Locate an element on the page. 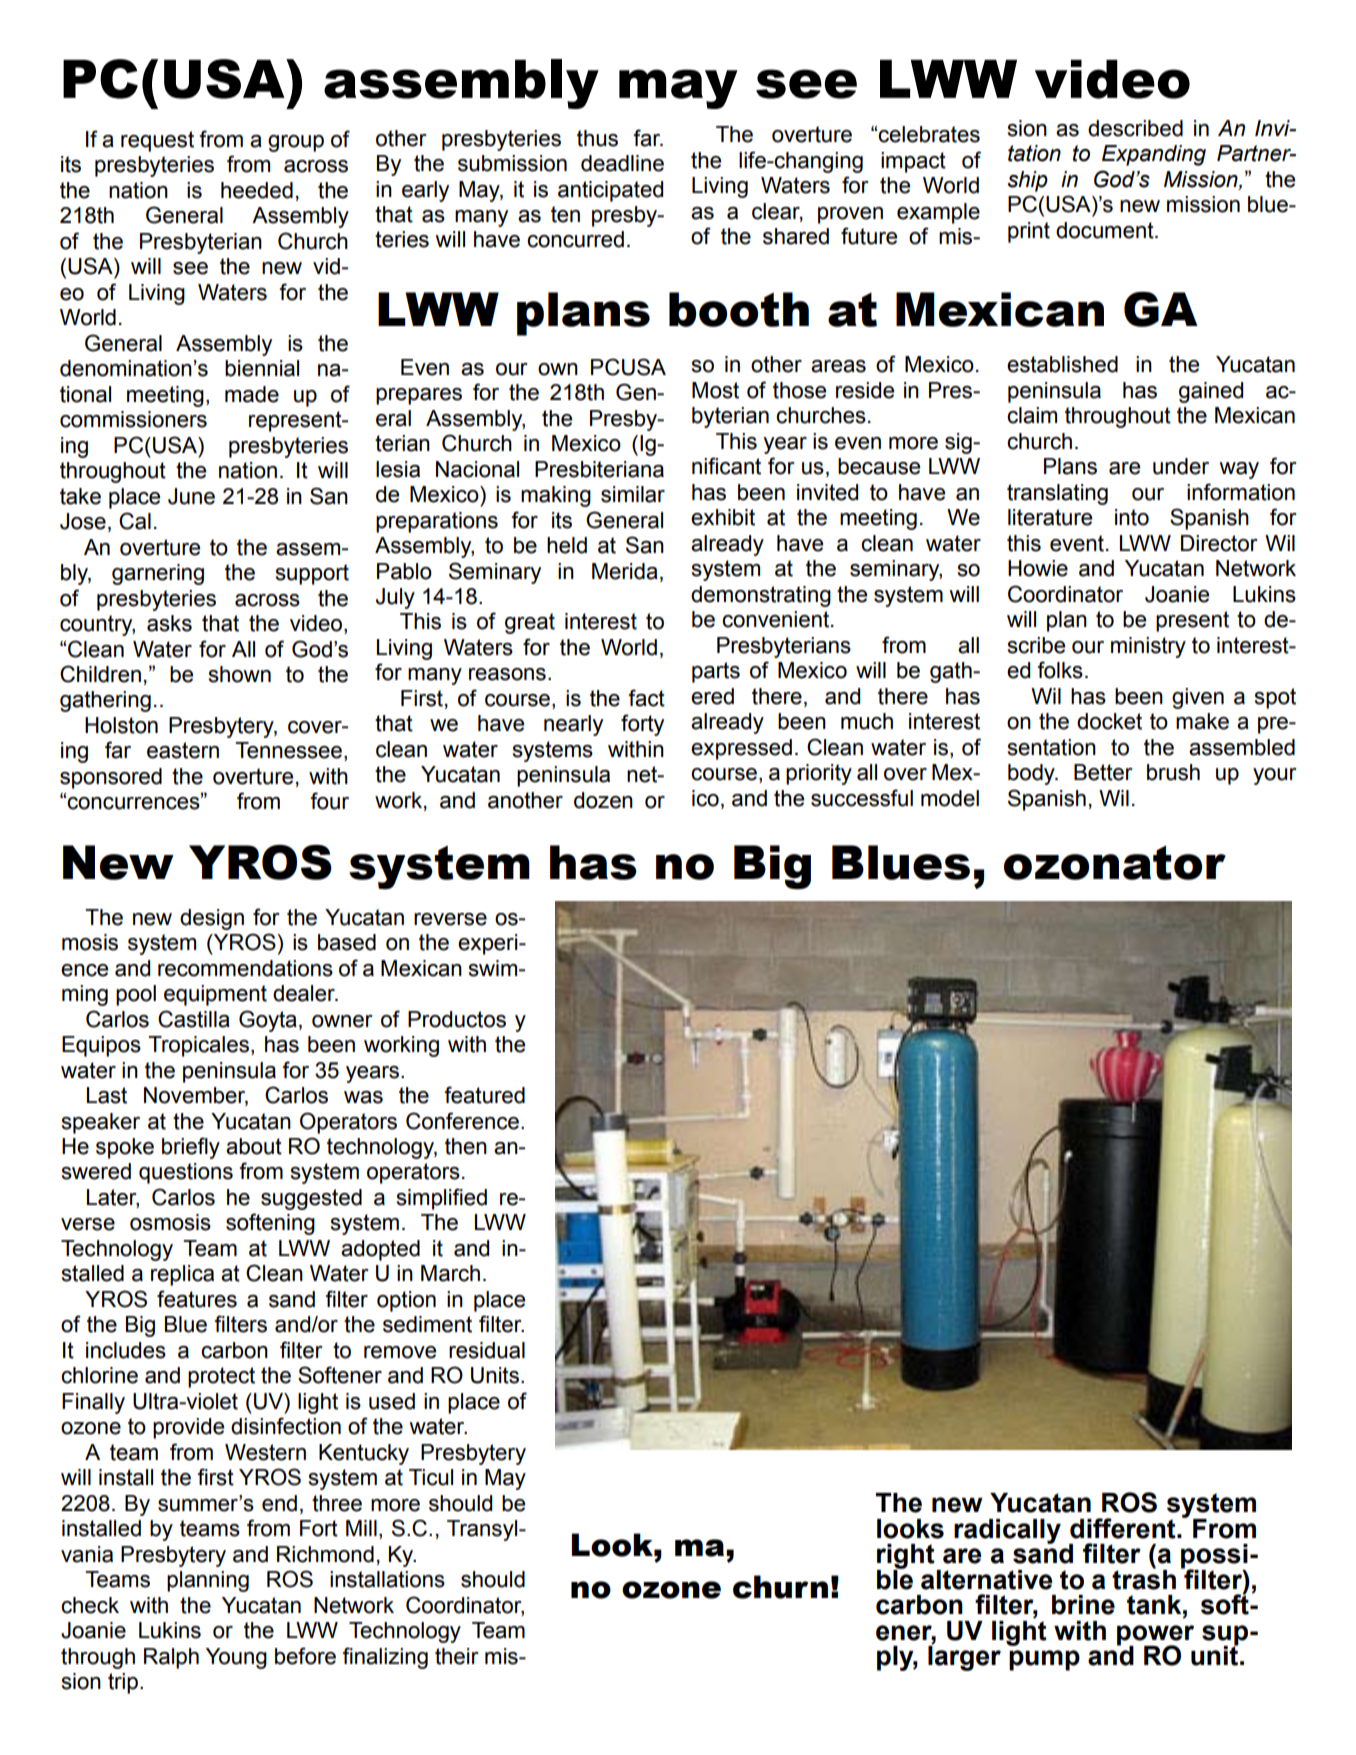 The image size is (1356, 1755). shown is located at coordinates (240, 674).
